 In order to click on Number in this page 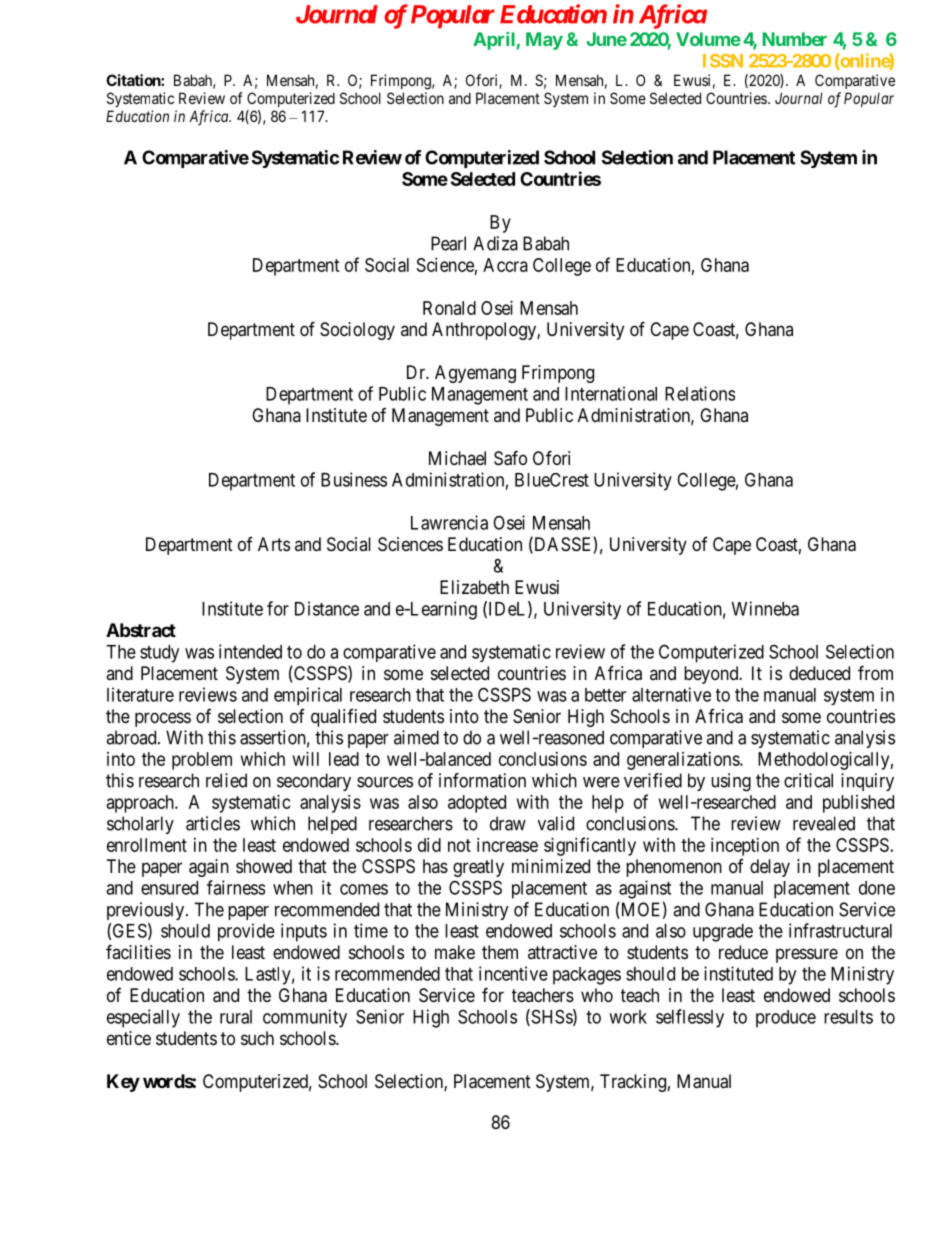, I will do `click(795, 39)`.
